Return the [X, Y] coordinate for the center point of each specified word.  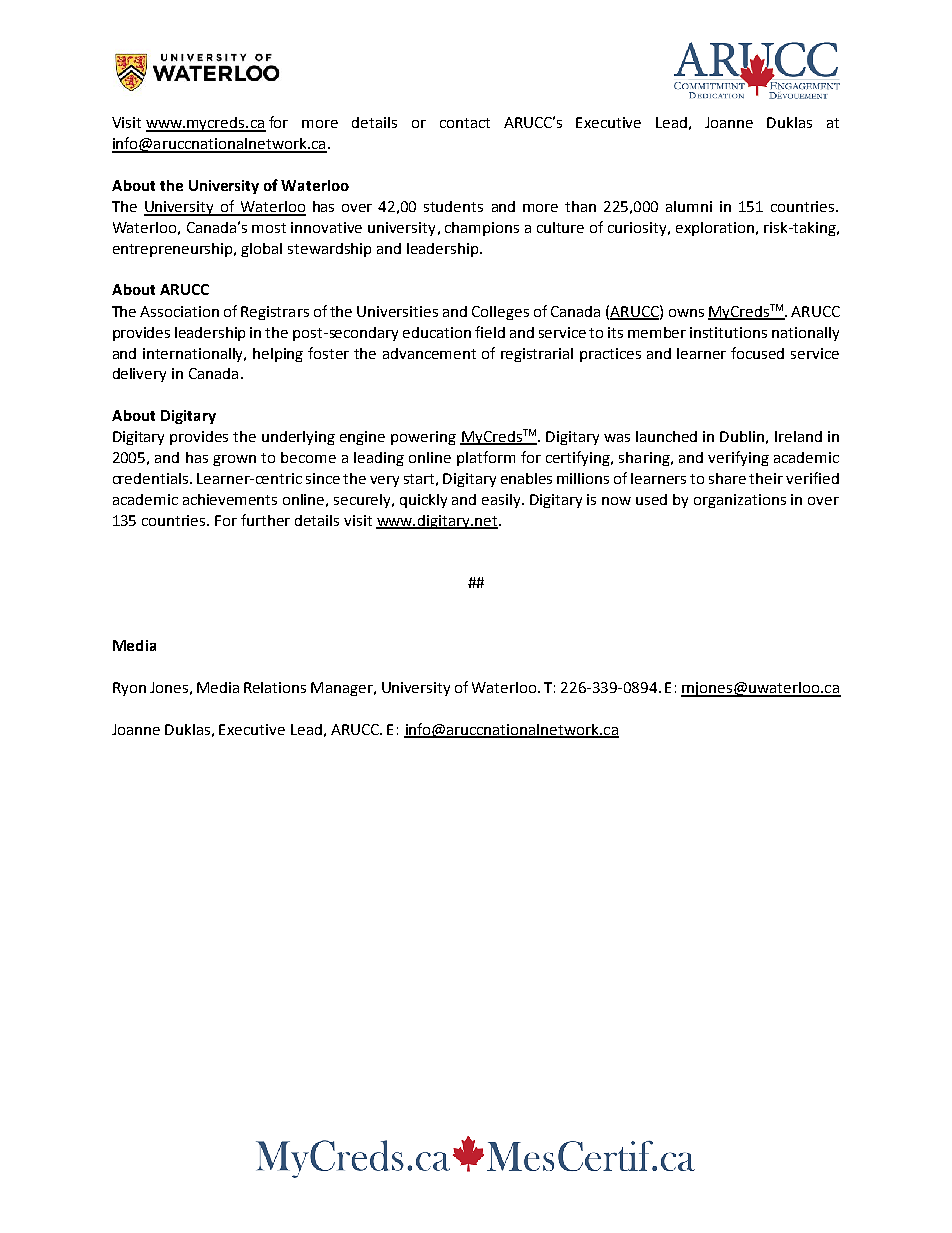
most [269, 228]
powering [423, 438]
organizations [740, 501]
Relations [275, 687]
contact [465, 123]
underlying [298, 438]
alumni [689, 206]
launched [666, 436]
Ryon [129, 689]
